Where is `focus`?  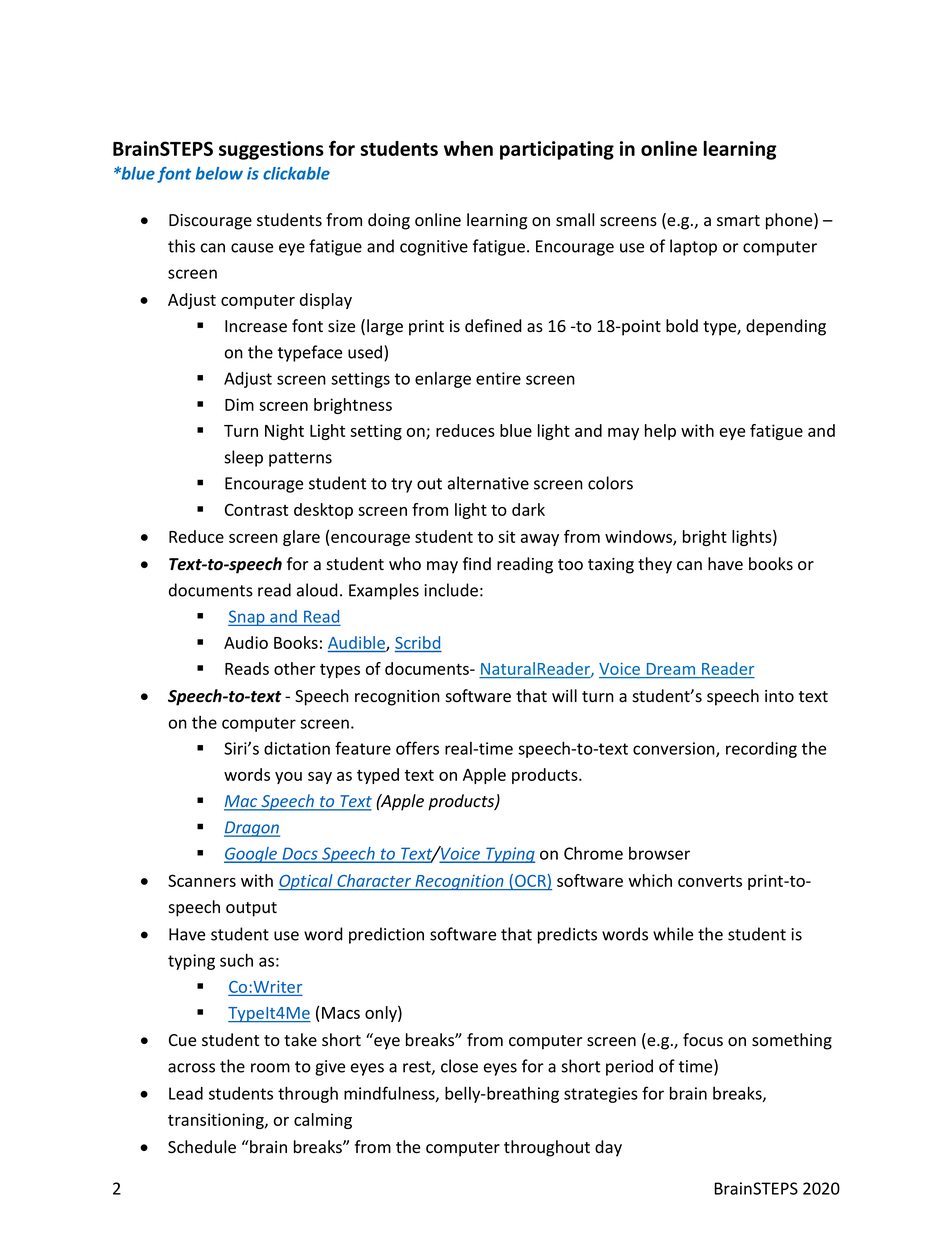 focus is located at coordinates (703, 1040).
